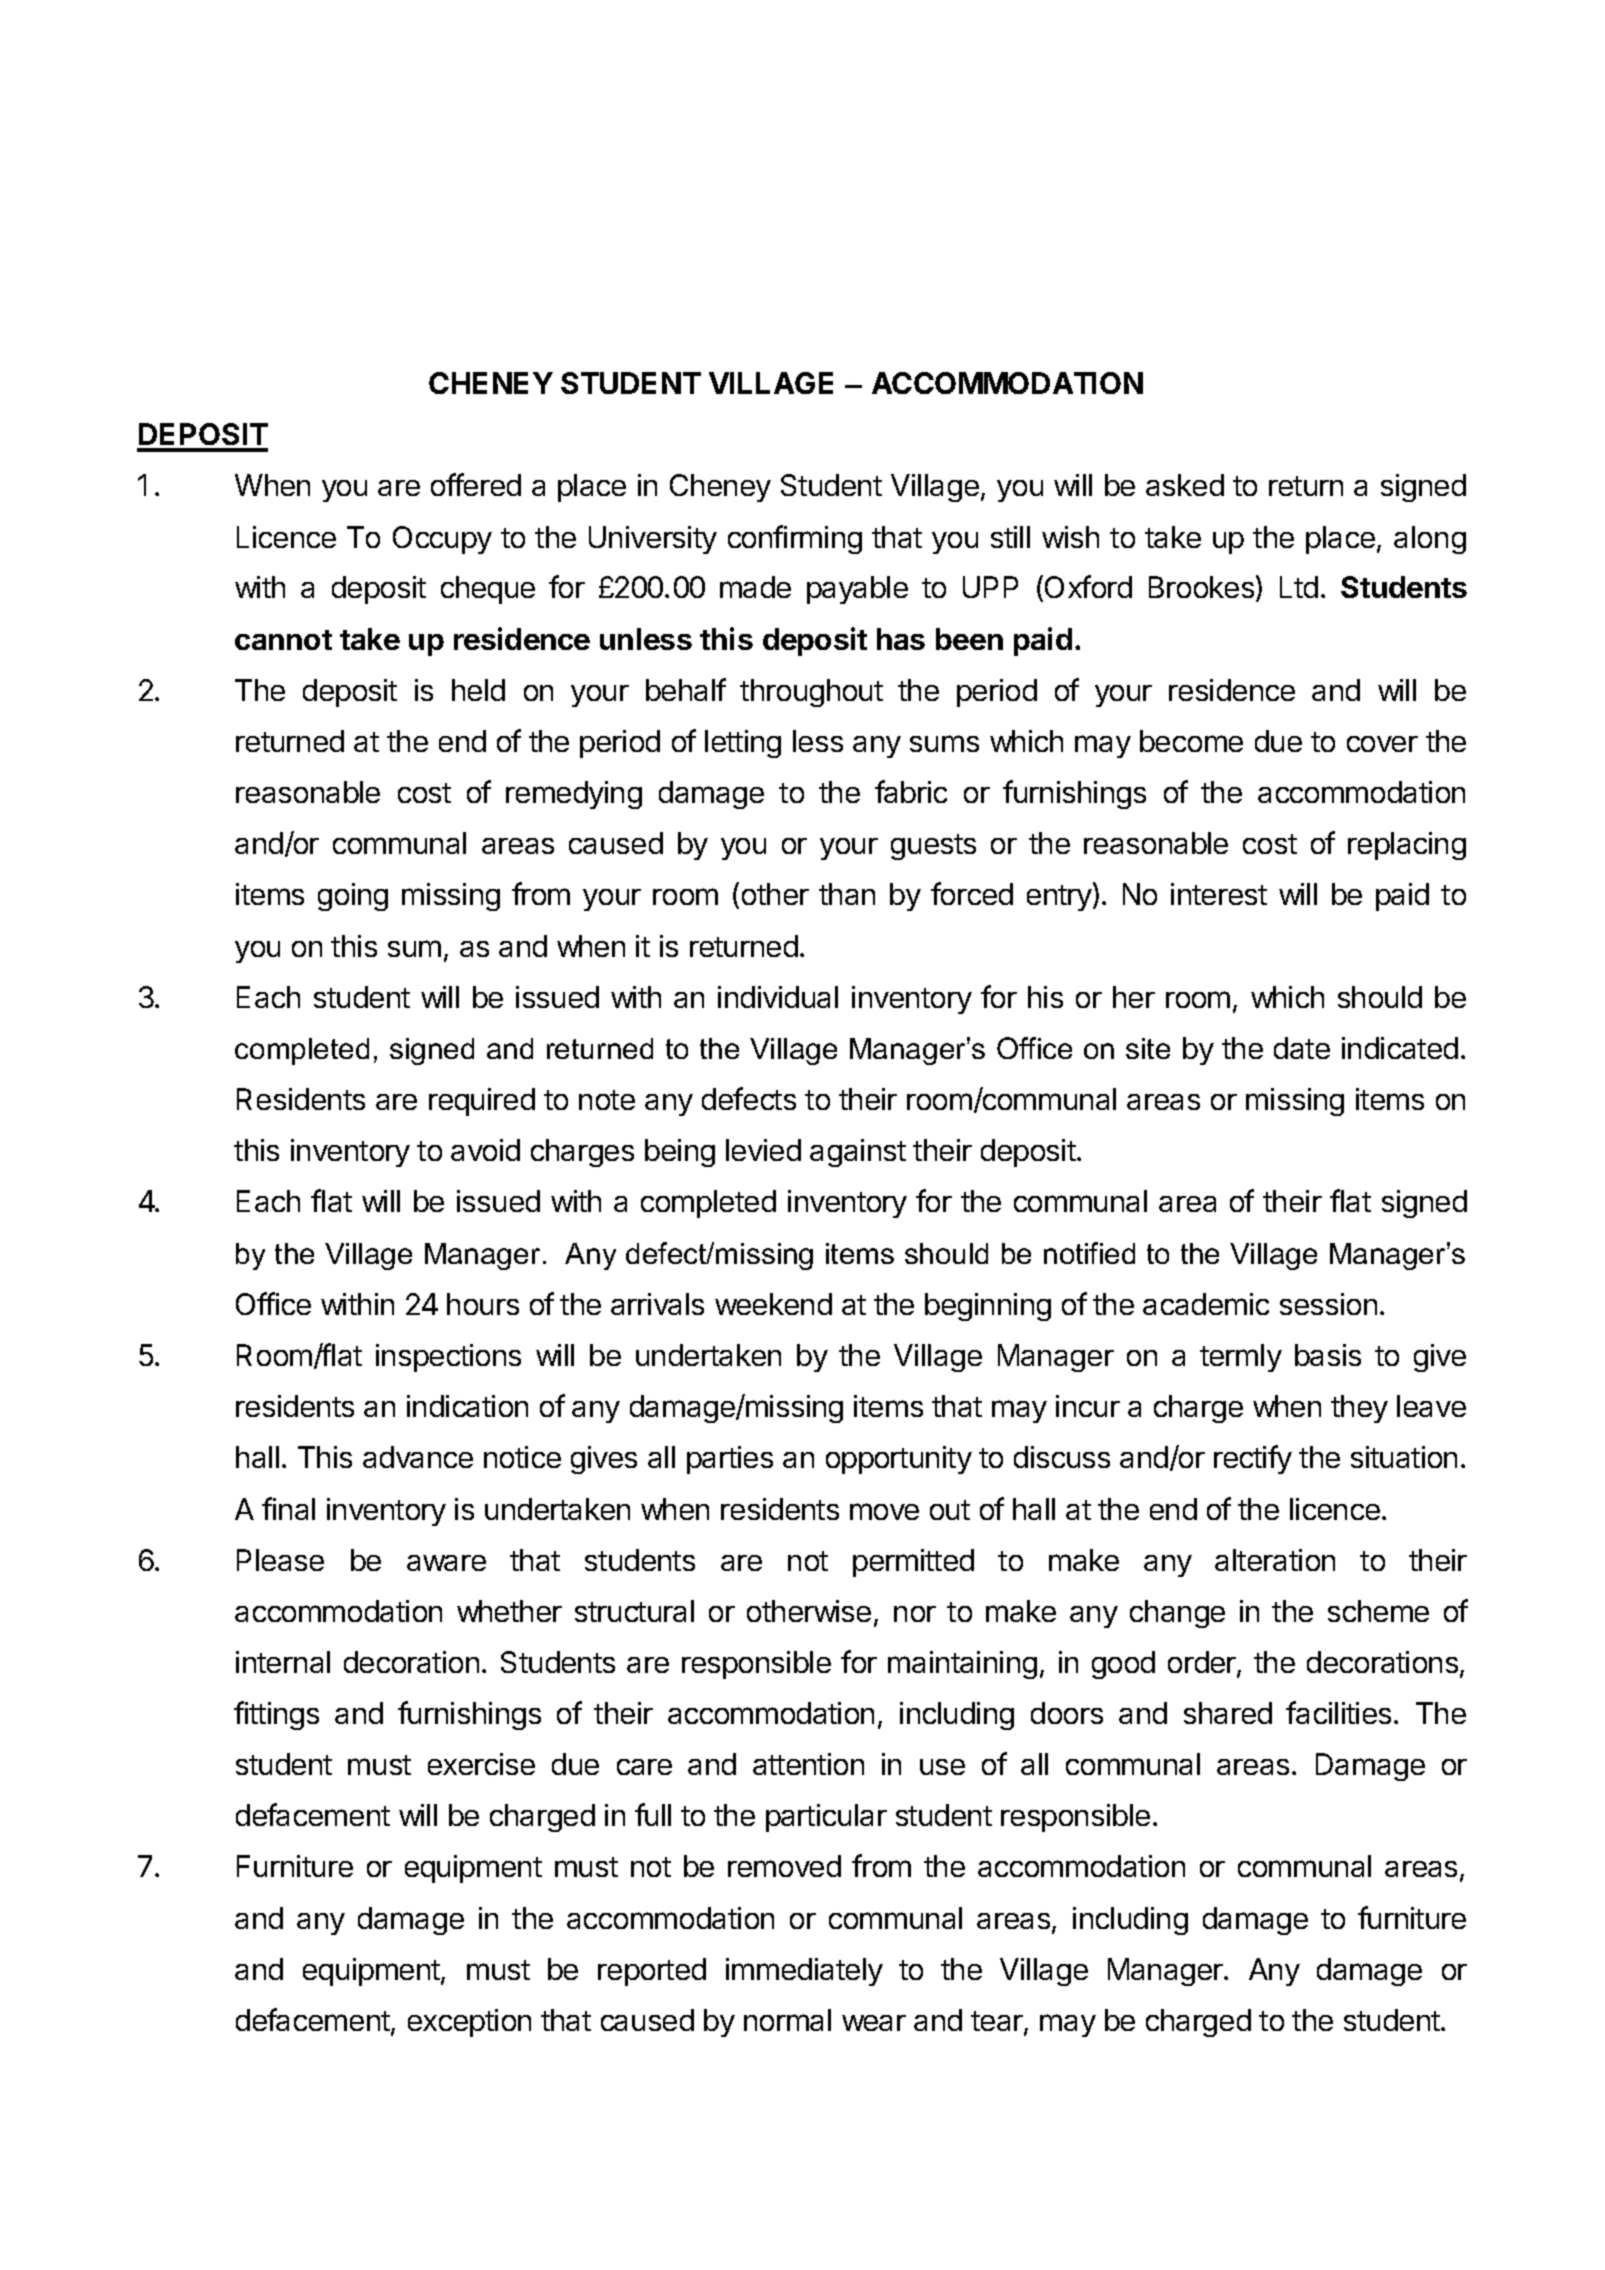 This screenshot has height=2270, width=1605. What do you see at coordinates (858, 1153) in the screenshot?
I see `against` at bounding box center [858, 1153].
